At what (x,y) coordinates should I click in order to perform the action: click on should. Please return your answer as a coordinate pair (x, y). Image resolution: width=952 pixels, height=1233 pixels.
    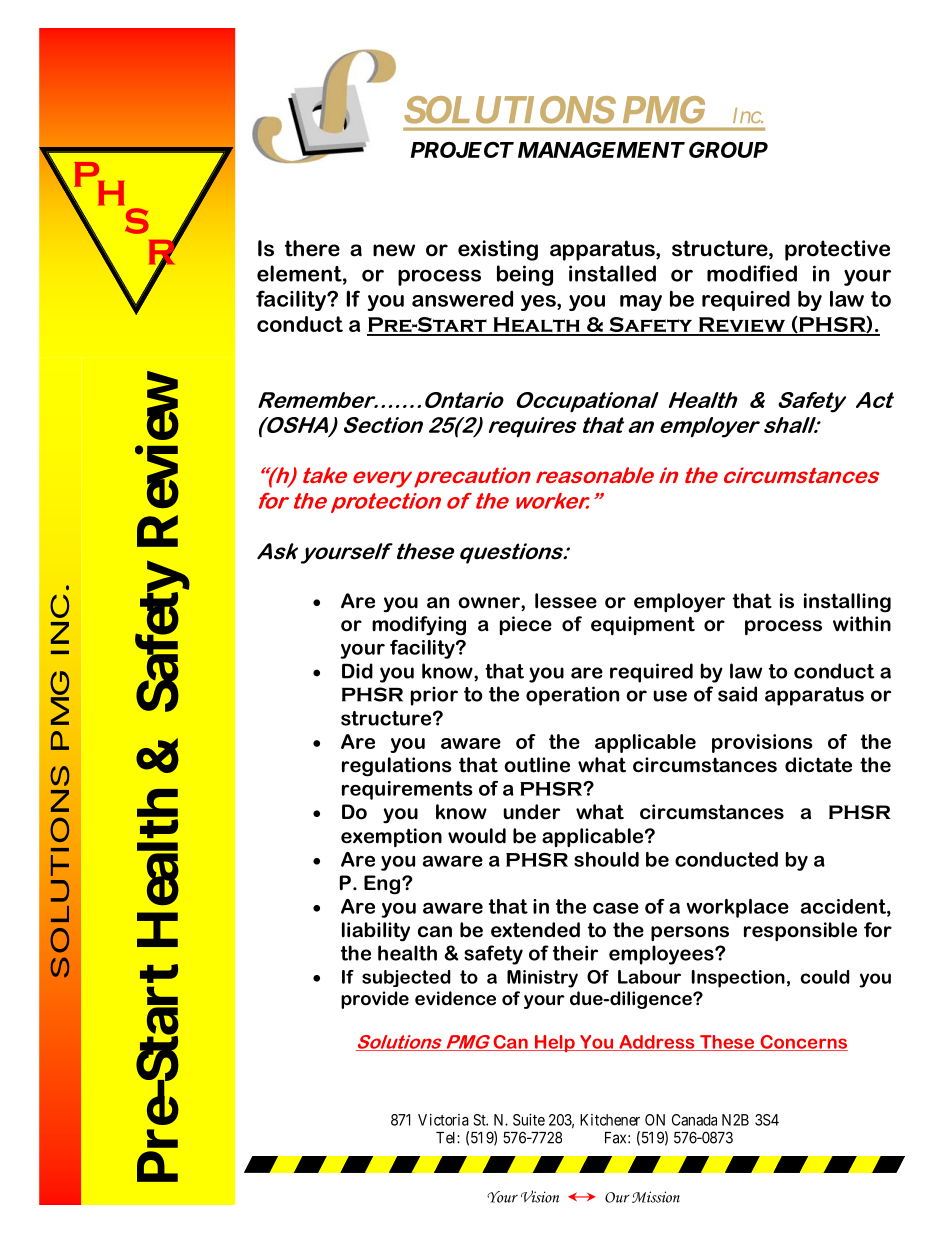
    Looking at the image, I should click on (606, 859).
